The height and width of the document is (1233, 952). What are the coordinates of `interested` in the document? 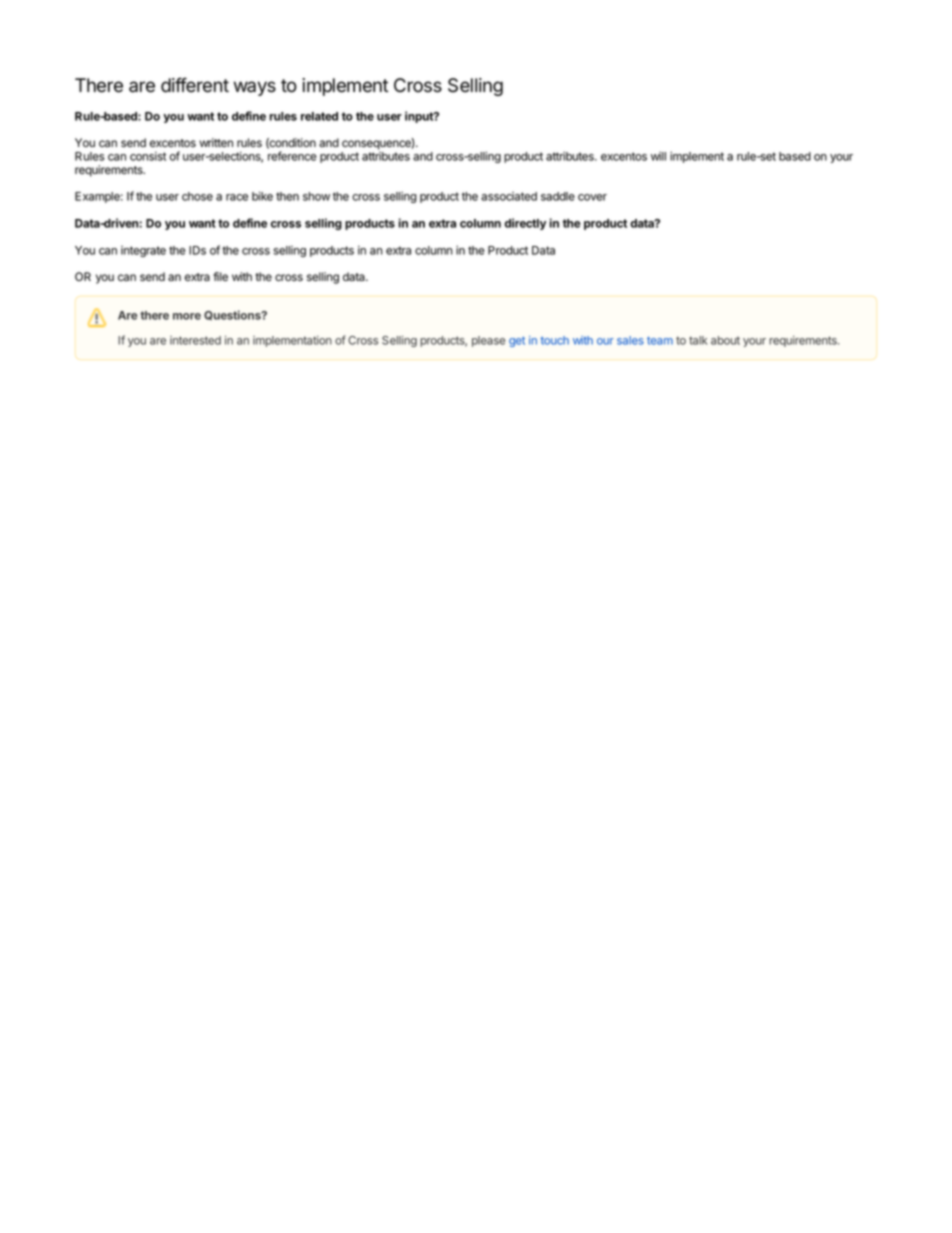 It's located at (195, 340).
